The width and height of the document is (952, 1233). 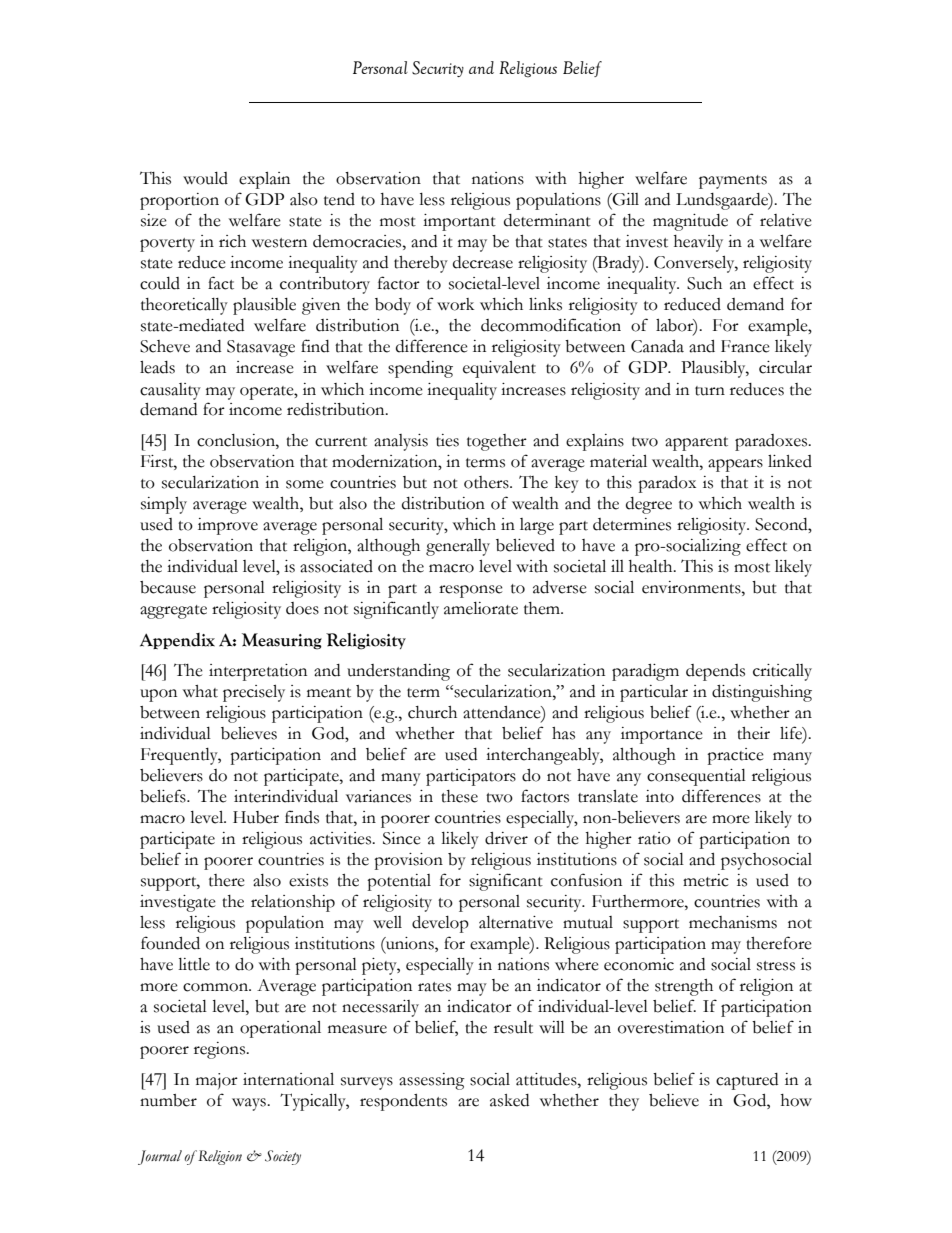 What do you see at coordinates (250, 1104) in the document?
I see `ways` at bounding box center [250, 1104].
